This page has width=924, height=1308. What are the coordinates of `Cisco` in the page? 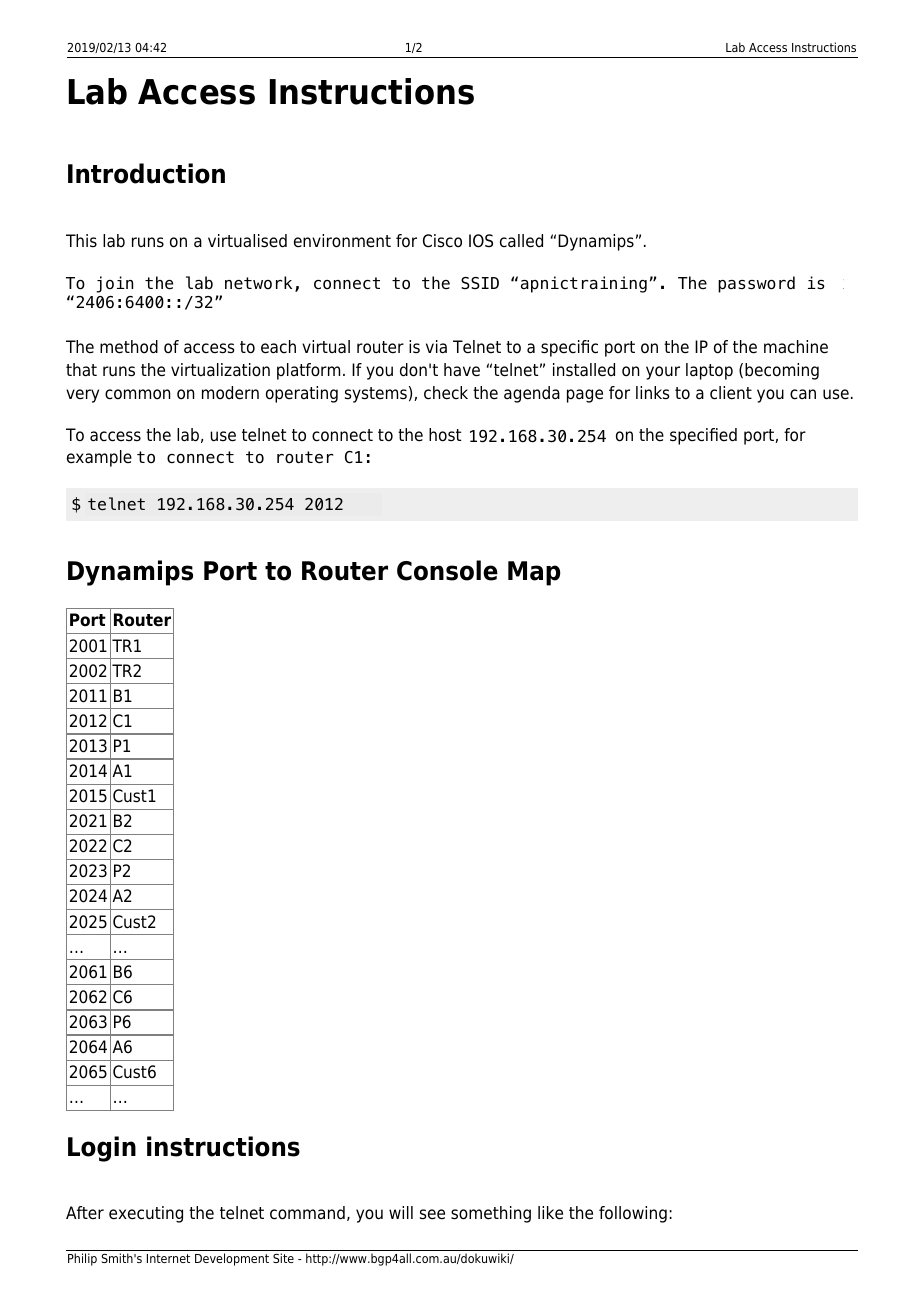 It's located at (442, 241).
